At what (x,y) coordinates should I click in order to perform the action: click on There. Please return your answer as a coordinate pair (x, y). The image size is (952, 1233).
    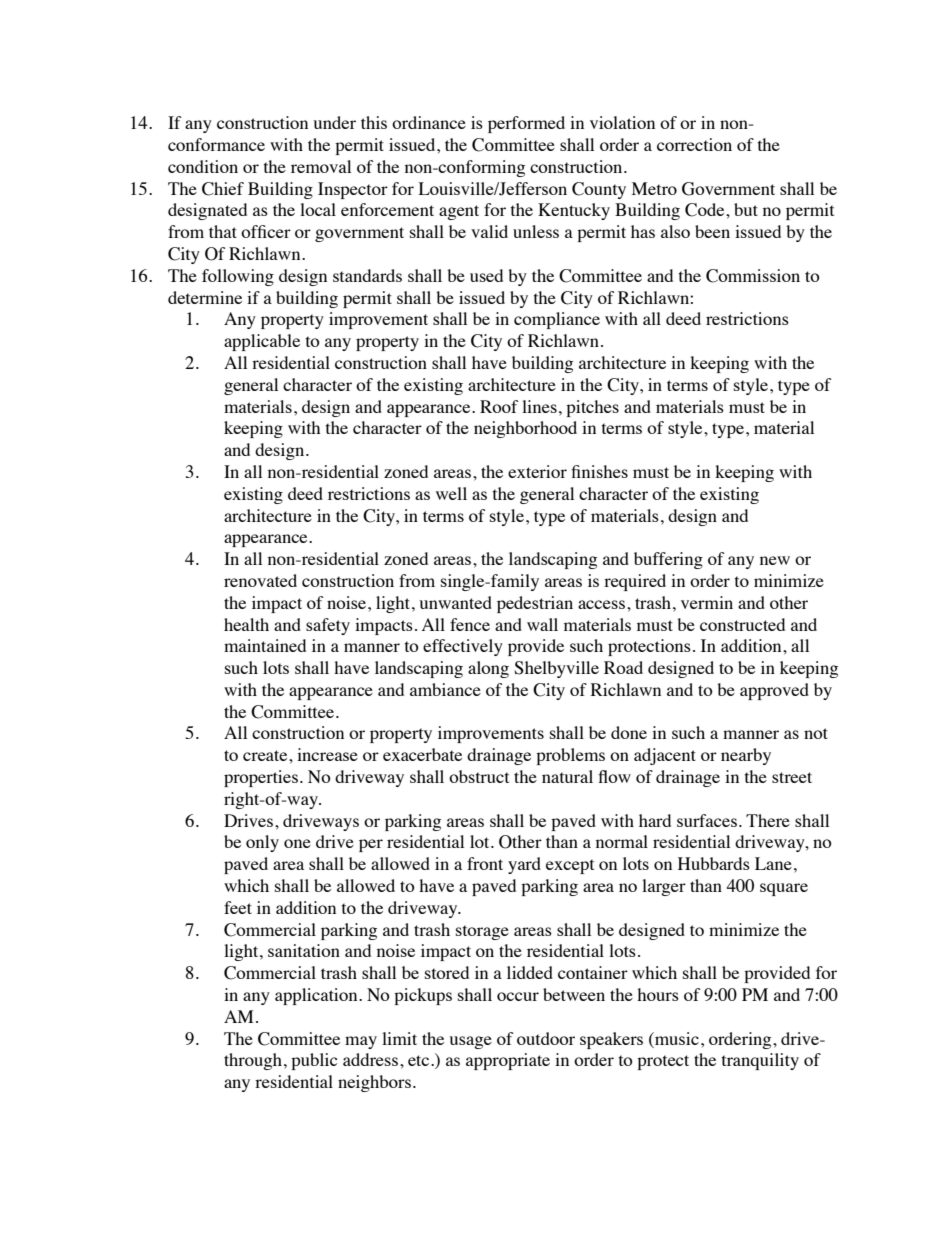
    Looking at the image, I should click on (768, 820).
